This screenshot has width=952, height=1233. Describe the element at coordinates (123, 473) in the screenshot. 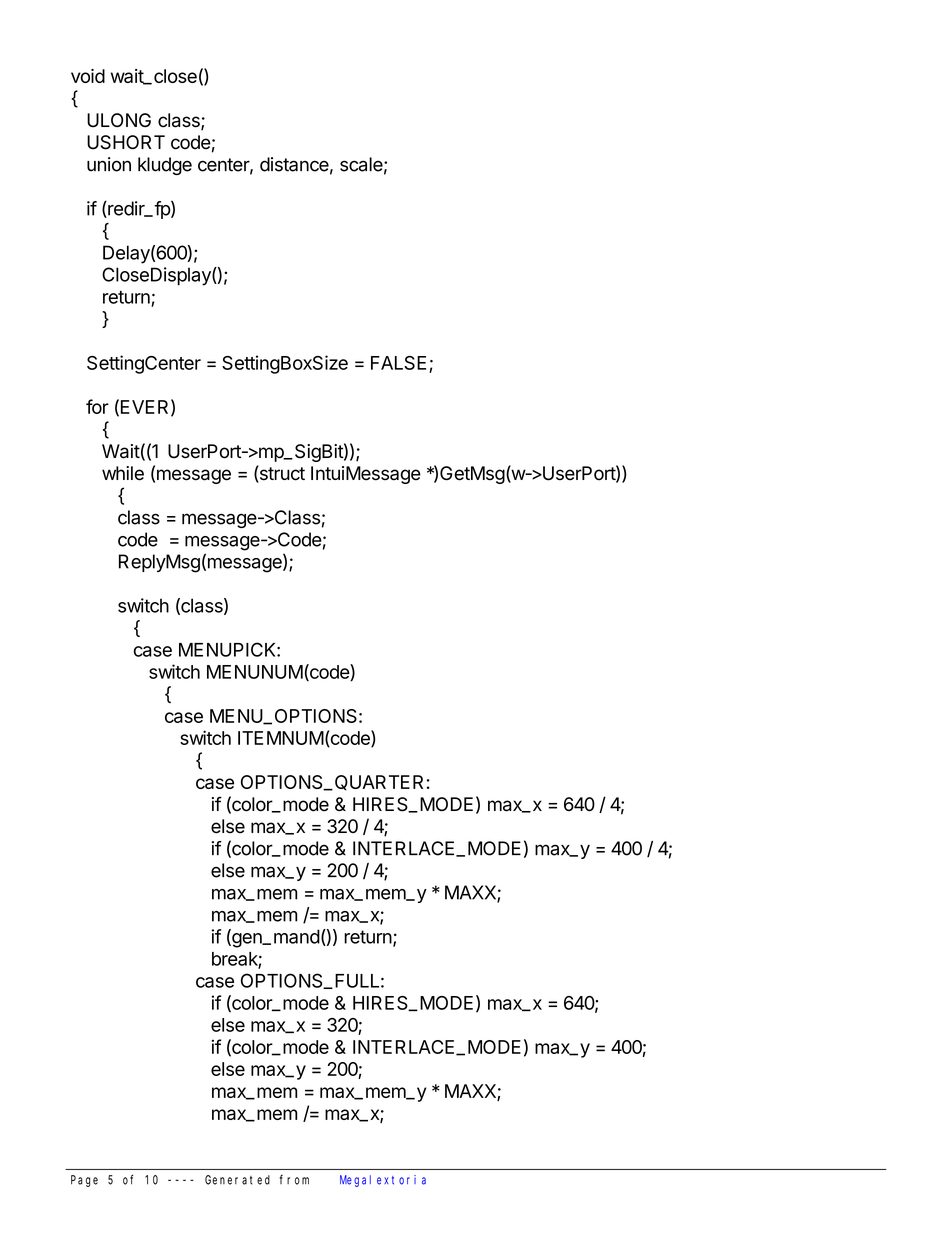

I see `while` at that location.
